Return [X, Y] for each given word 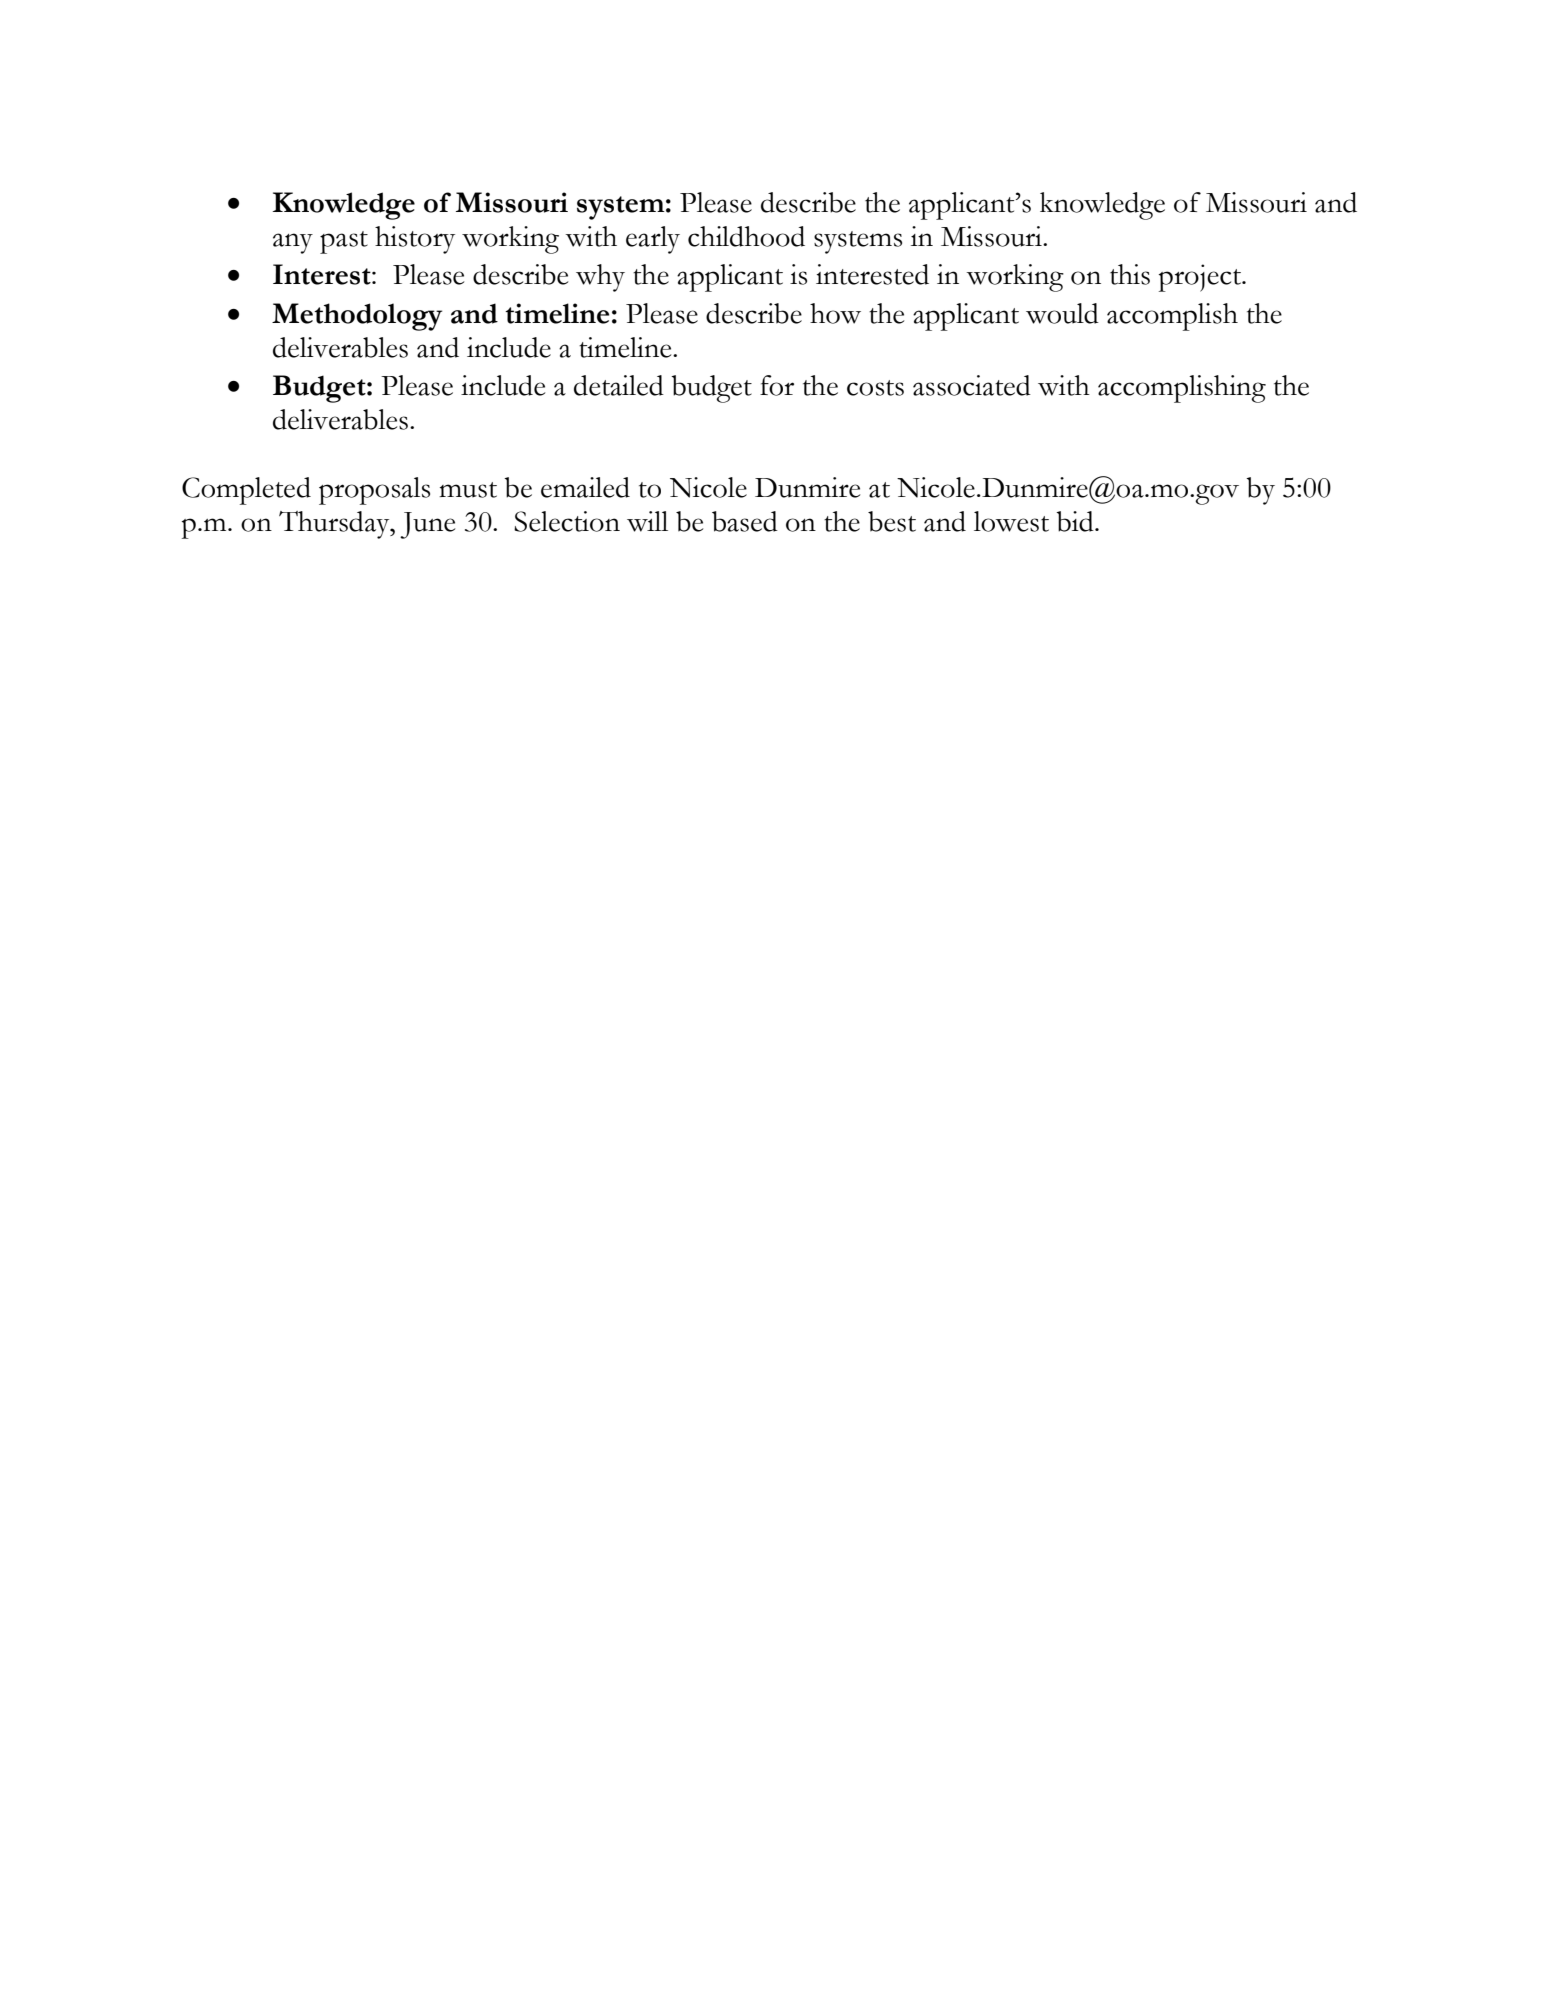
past [344, 242]
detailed [619, 385]
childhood [746, 236]
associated [972, 385]
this [1130, 274]
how [835, 313]
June [427, 525]
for [777, 385]
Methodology [357, 317]
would [1062, 313]
